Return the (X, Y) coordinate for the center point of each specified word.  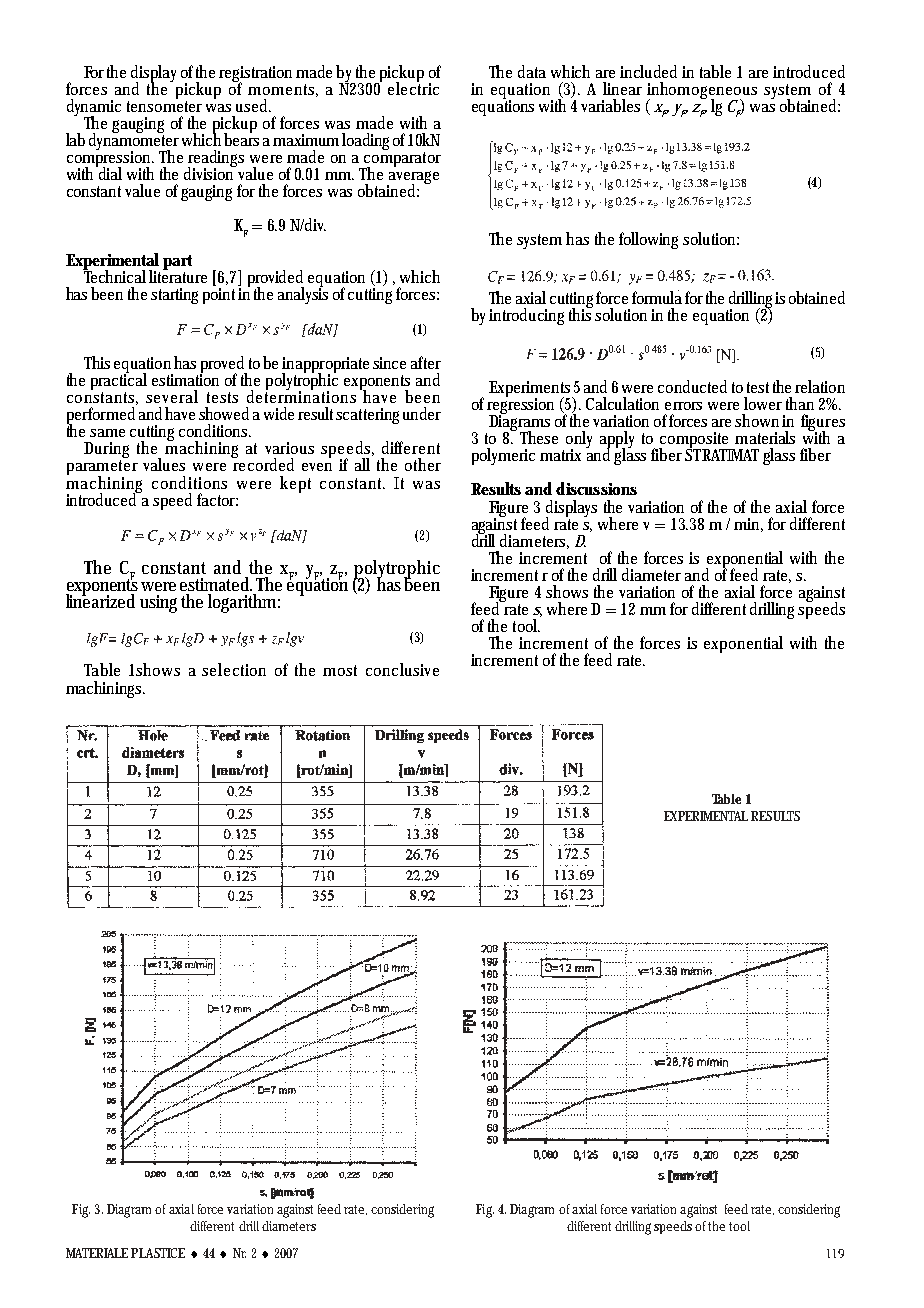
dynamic (94, 109)
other (423, 464)
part (177, 262)
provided (276, 279)
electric (413, 87)
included (651, 71)
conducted (692, 386)
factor (217, 499)
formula (657, 297)
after (426, 362)
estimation (185, 379)
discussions (596, 488)
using (161, 604)
